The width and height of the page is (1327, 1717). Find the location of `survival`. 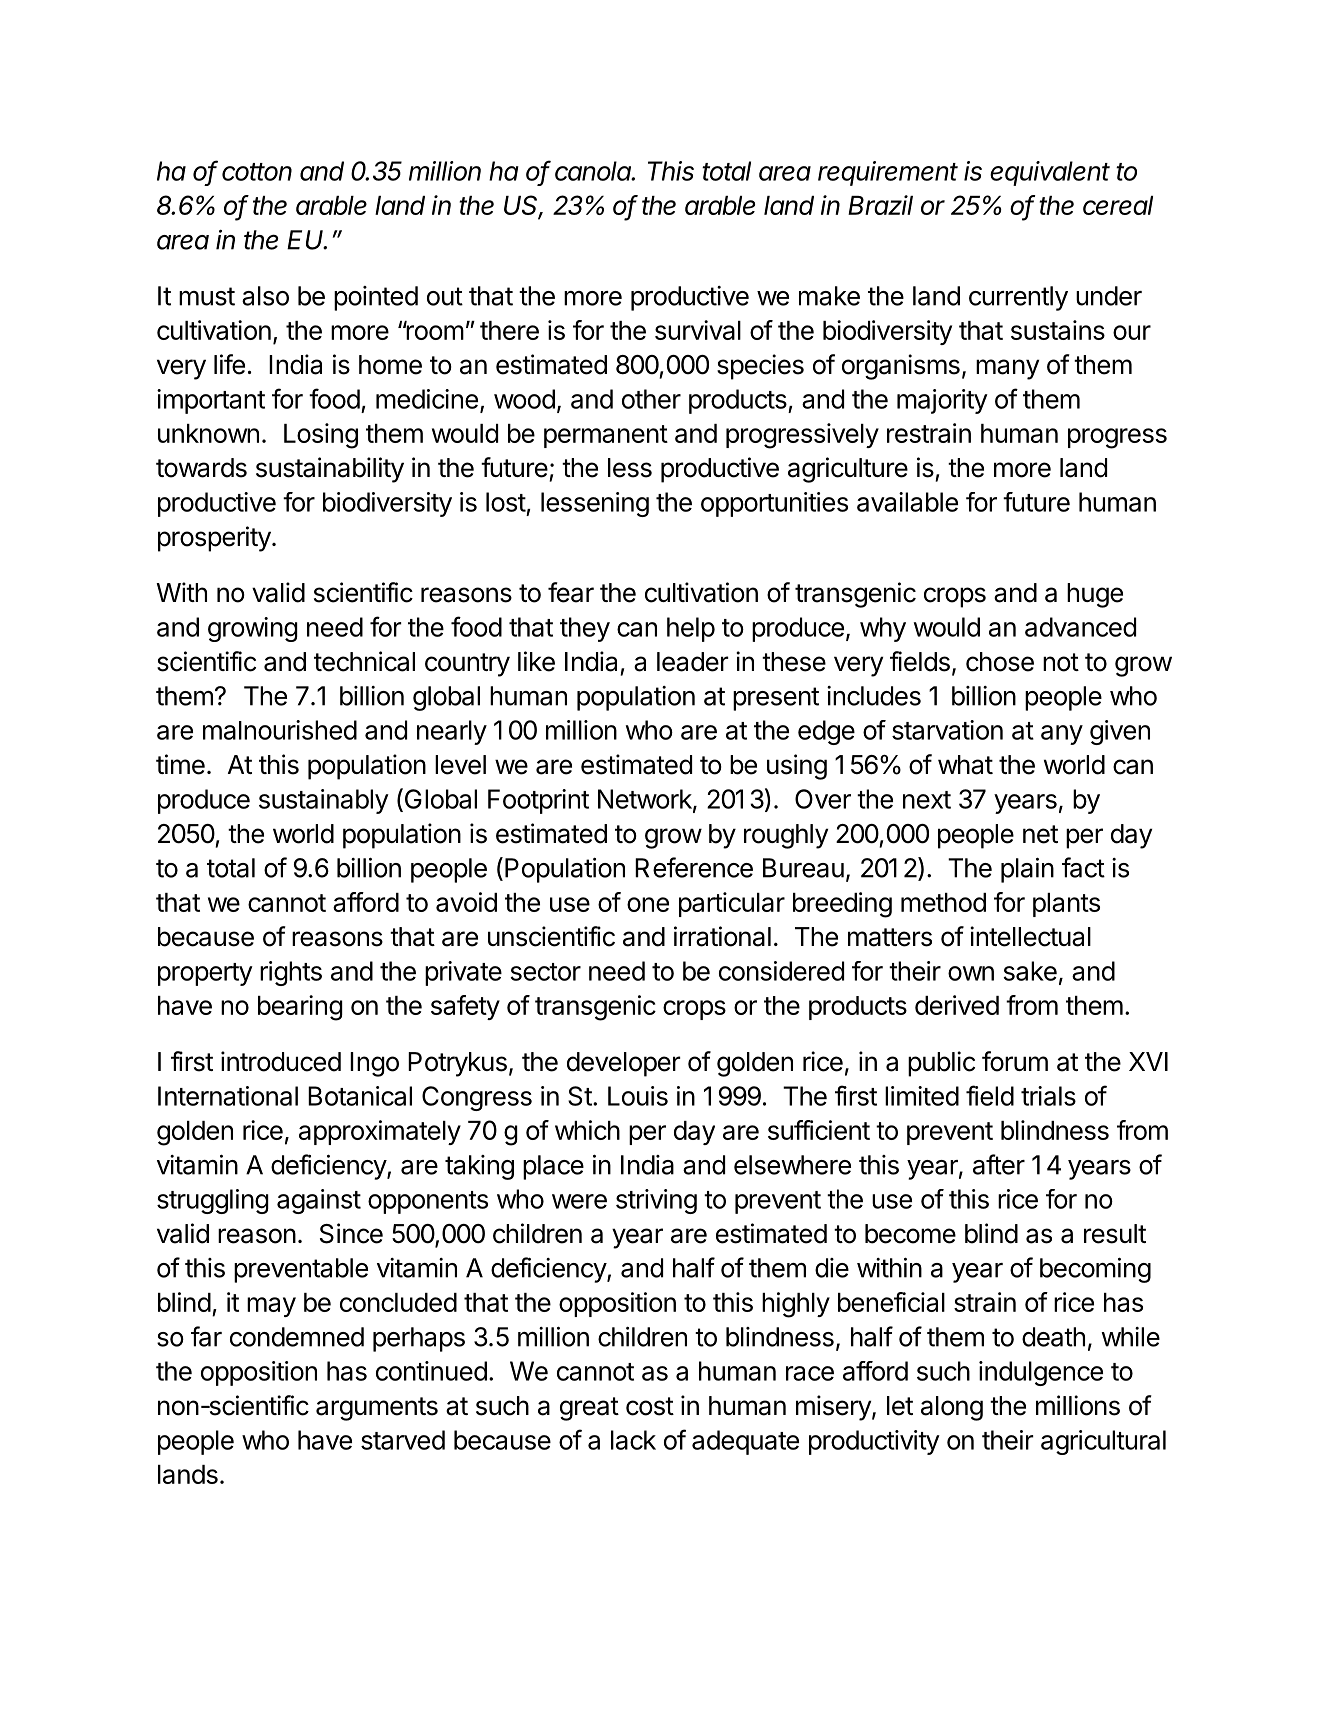

survival is located at coordinates (698, 330).
